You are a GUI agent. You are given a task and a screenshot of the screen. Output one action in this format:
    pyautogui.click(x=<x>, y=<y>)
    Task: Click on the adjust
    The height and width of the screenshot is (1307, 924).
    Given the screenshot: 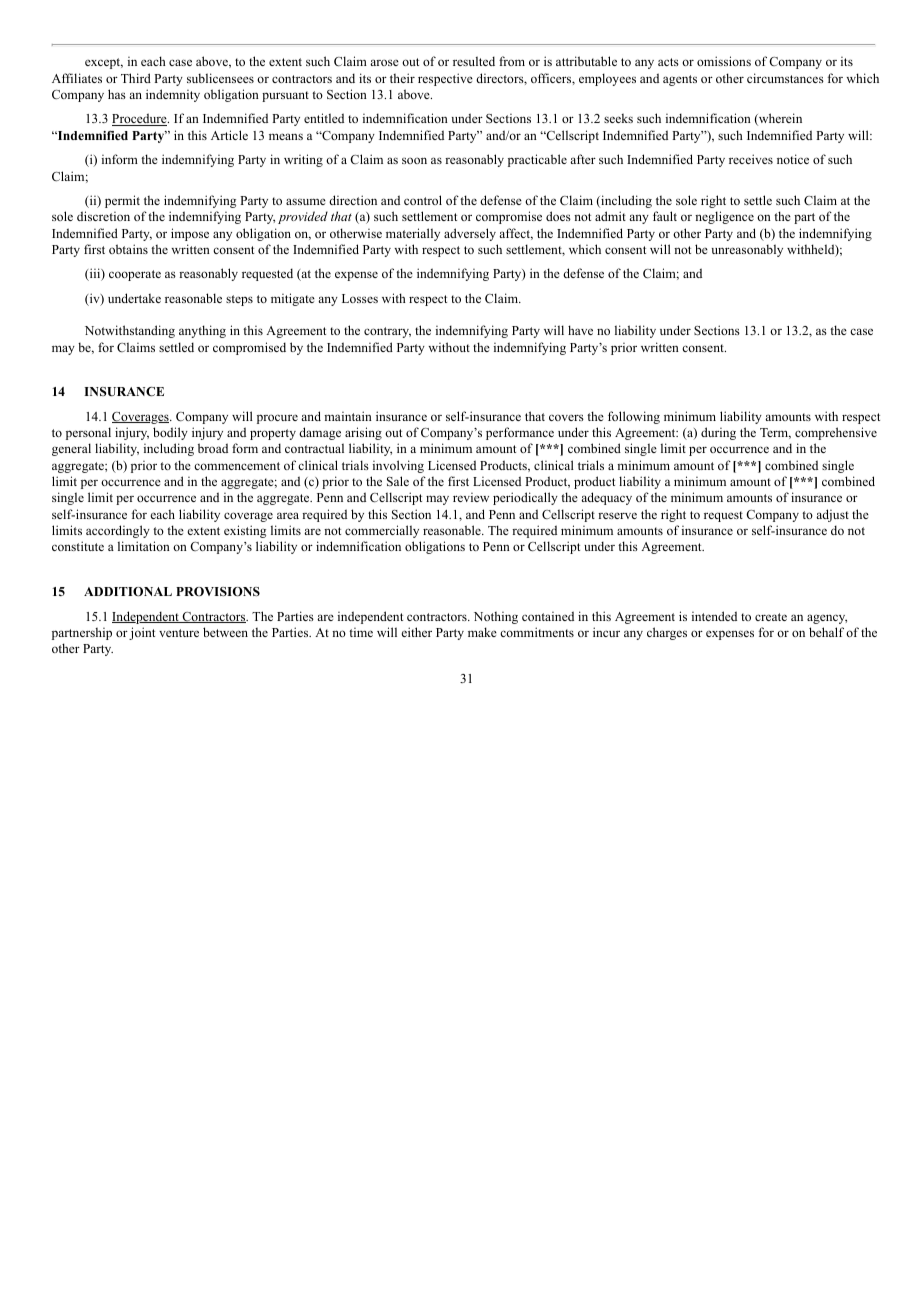 What is the action you would take?
    pyautogui.click(x=832, y=515)
